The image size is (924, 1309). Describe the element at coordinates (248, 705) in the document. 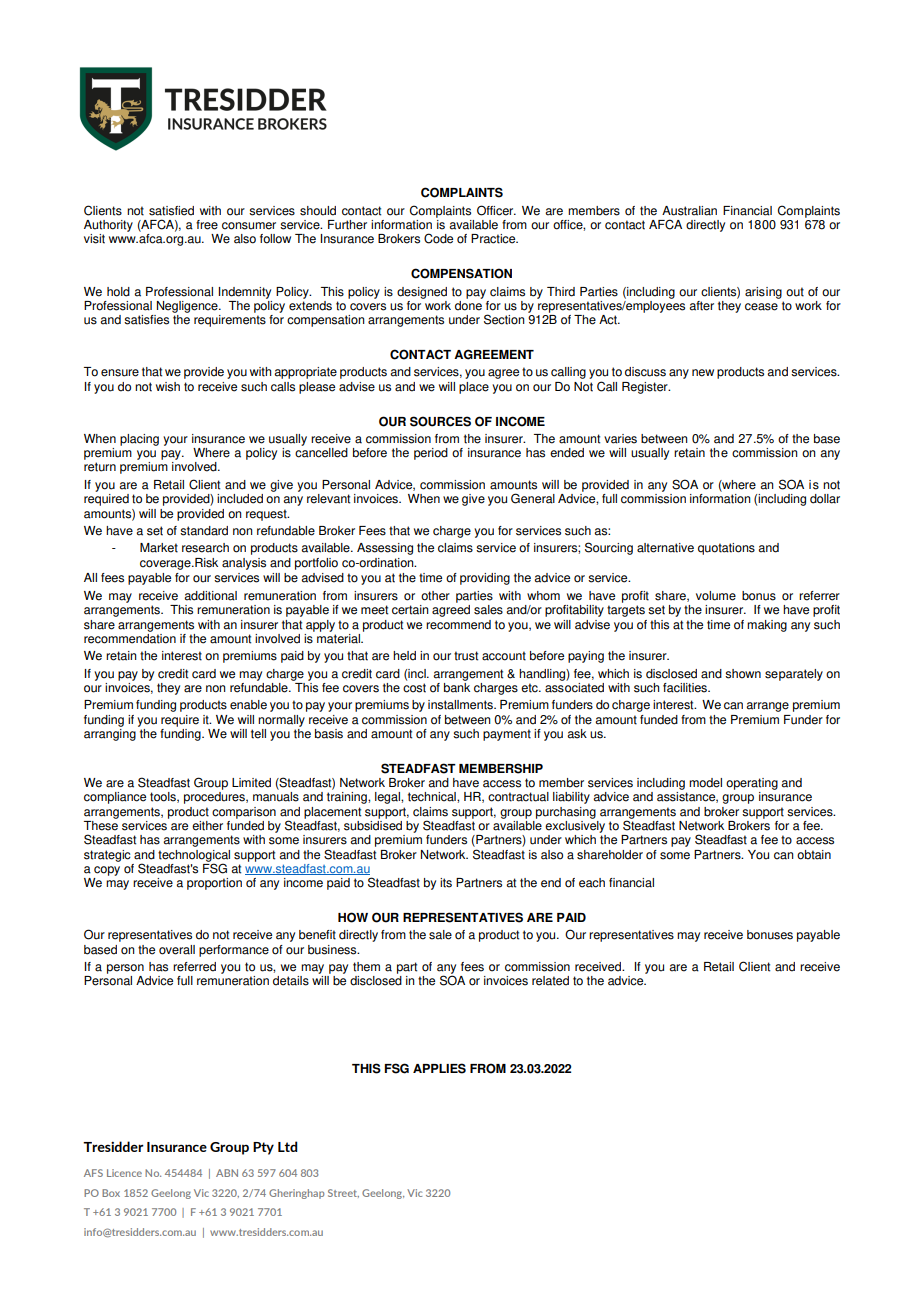

I see `enable` at that location.
